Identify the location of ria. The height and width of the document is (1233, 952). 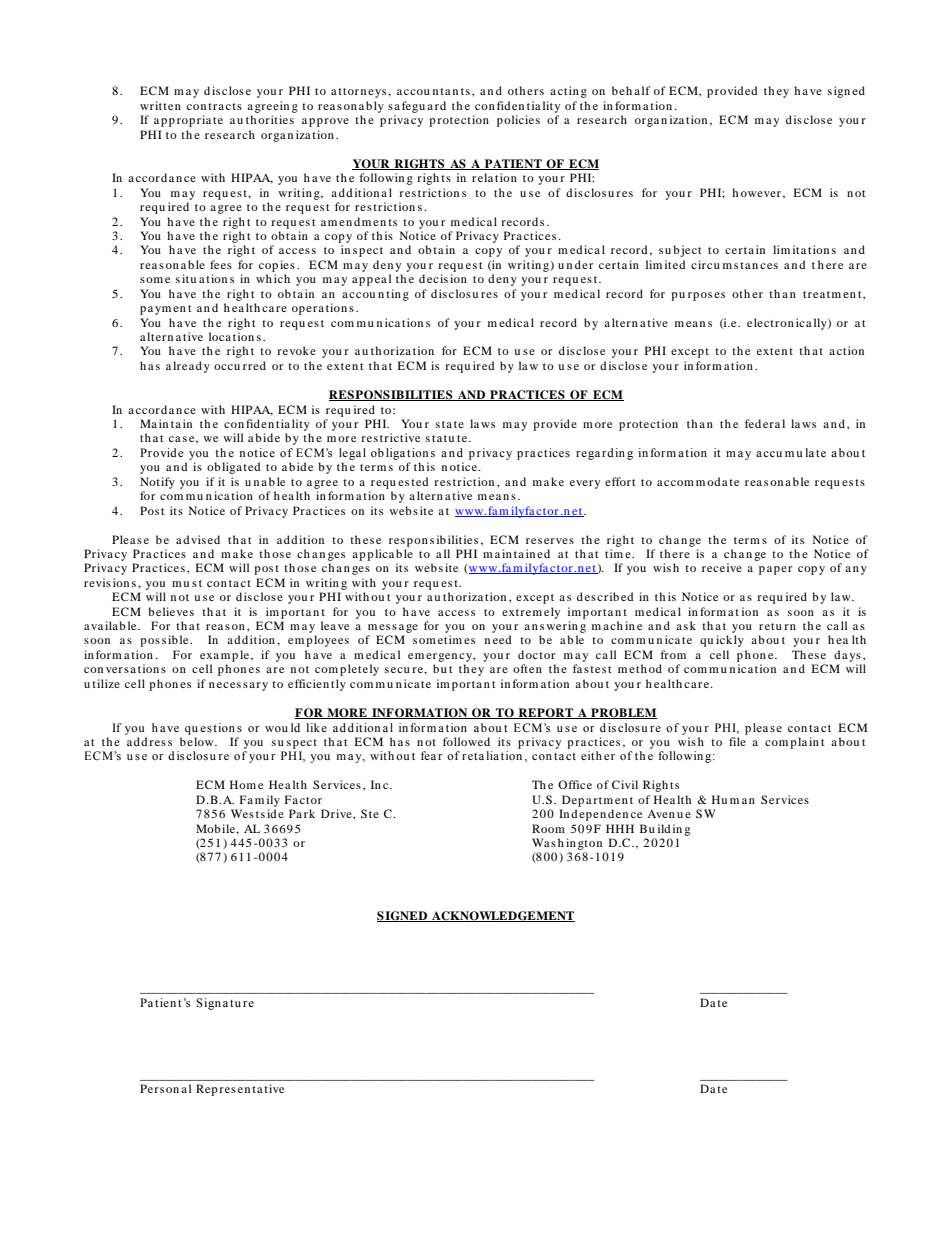
(204, 119).
